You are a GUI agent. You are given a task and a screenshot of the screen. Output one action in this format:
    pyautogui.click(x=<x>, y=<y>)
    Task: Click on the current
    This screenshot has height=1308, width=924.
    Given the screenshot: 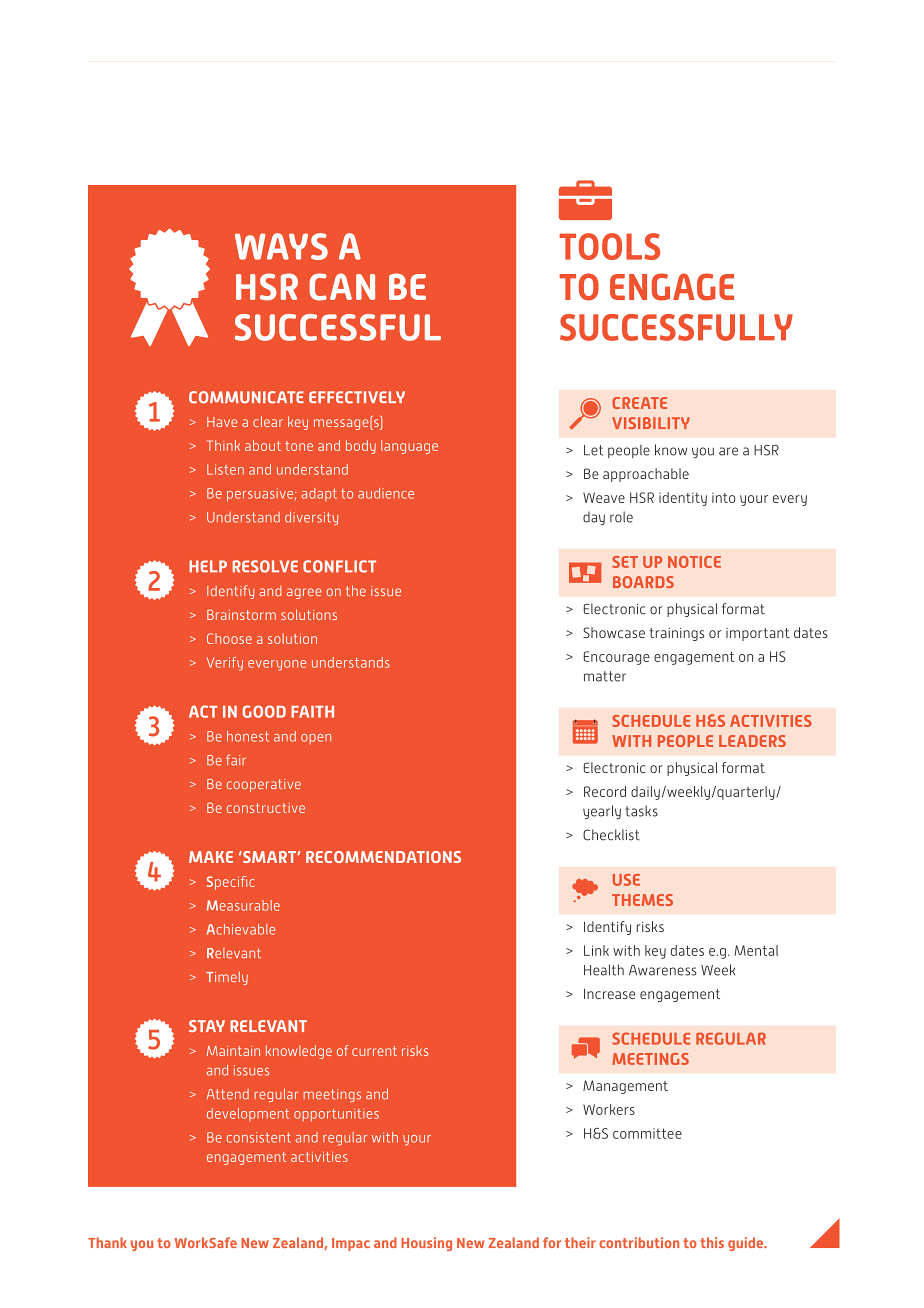 What is the action you would take?
    pyautogui.click(x=374, y=1051)
